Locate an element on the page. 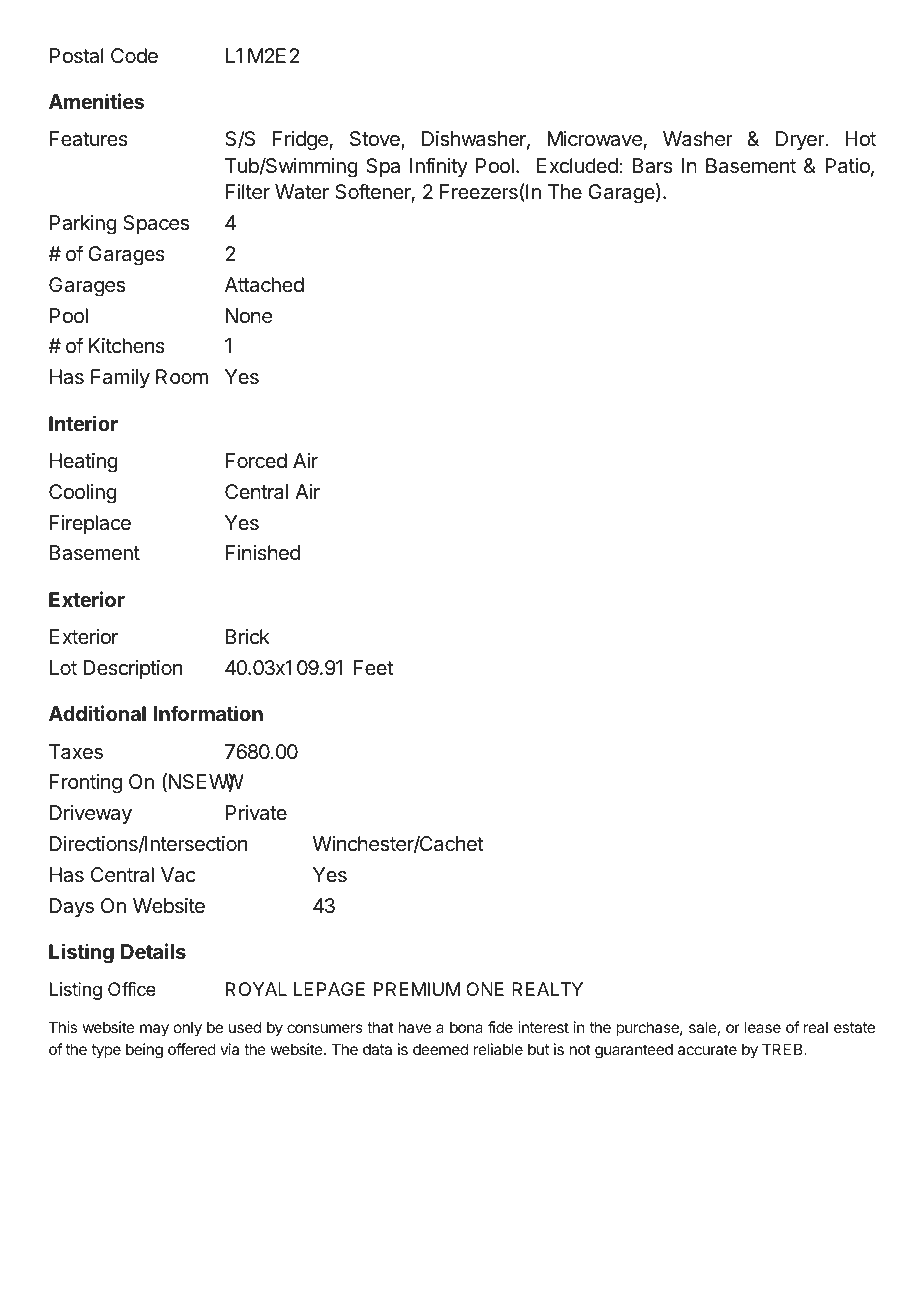 This image has width=924, height=1308. Code is located at coordinates (134, 55).
